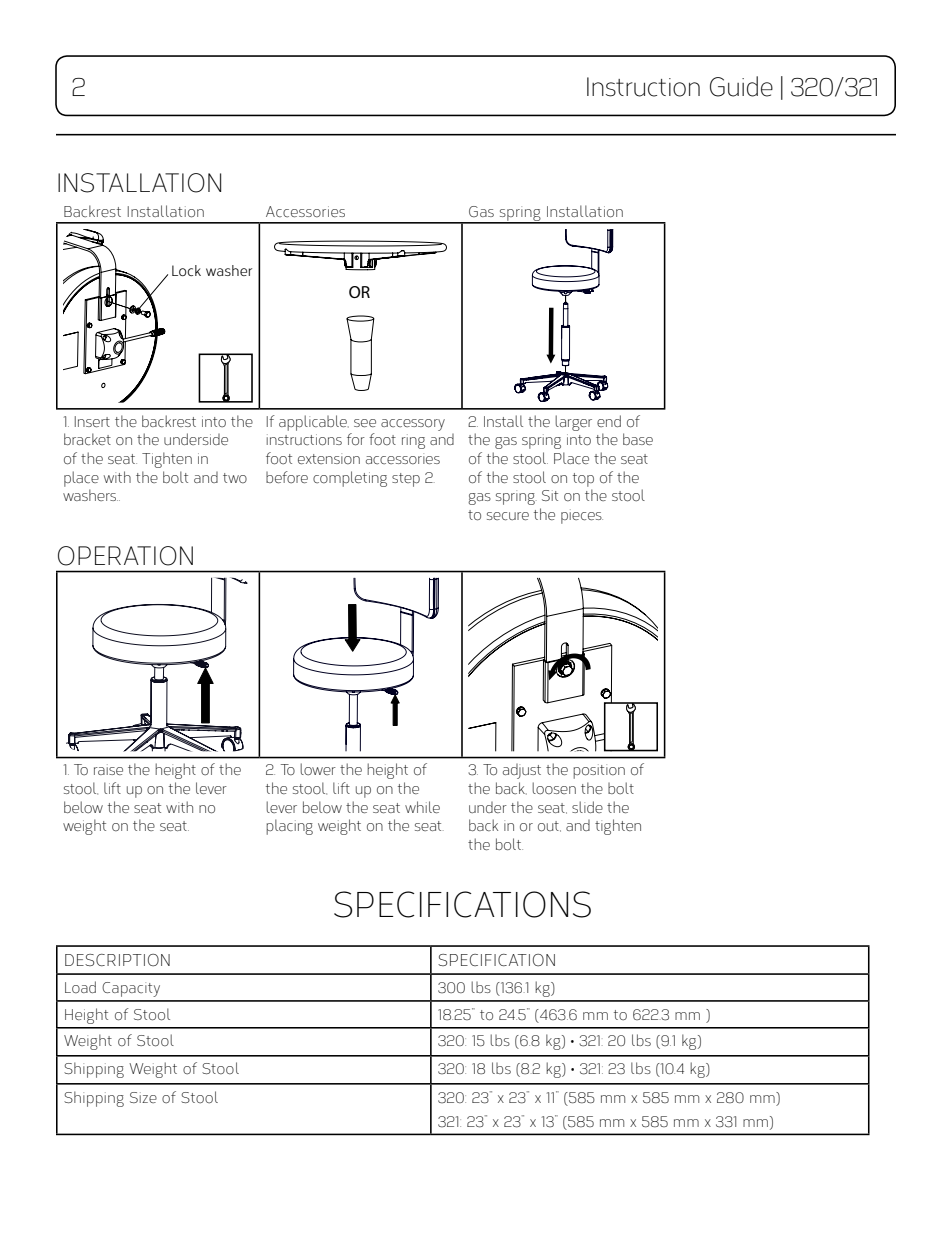 The width and height of the image is (952, 1233). What do you see at coordinates (741, 86) in the image?
I see `Guide` at bounding box center [741, 86].
